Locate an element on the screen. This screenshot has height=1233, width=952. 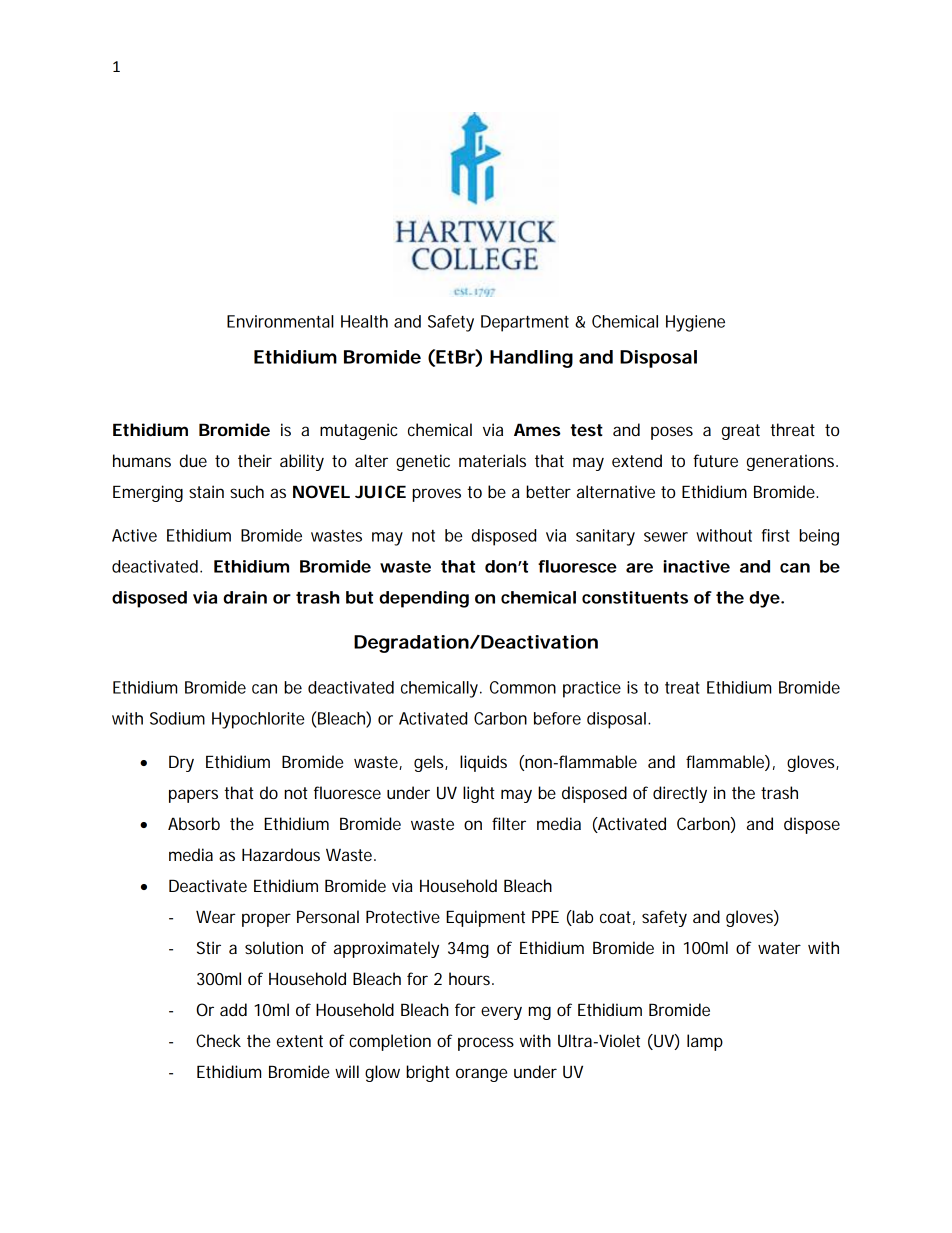
filter is located at coordinates (509, 823).
